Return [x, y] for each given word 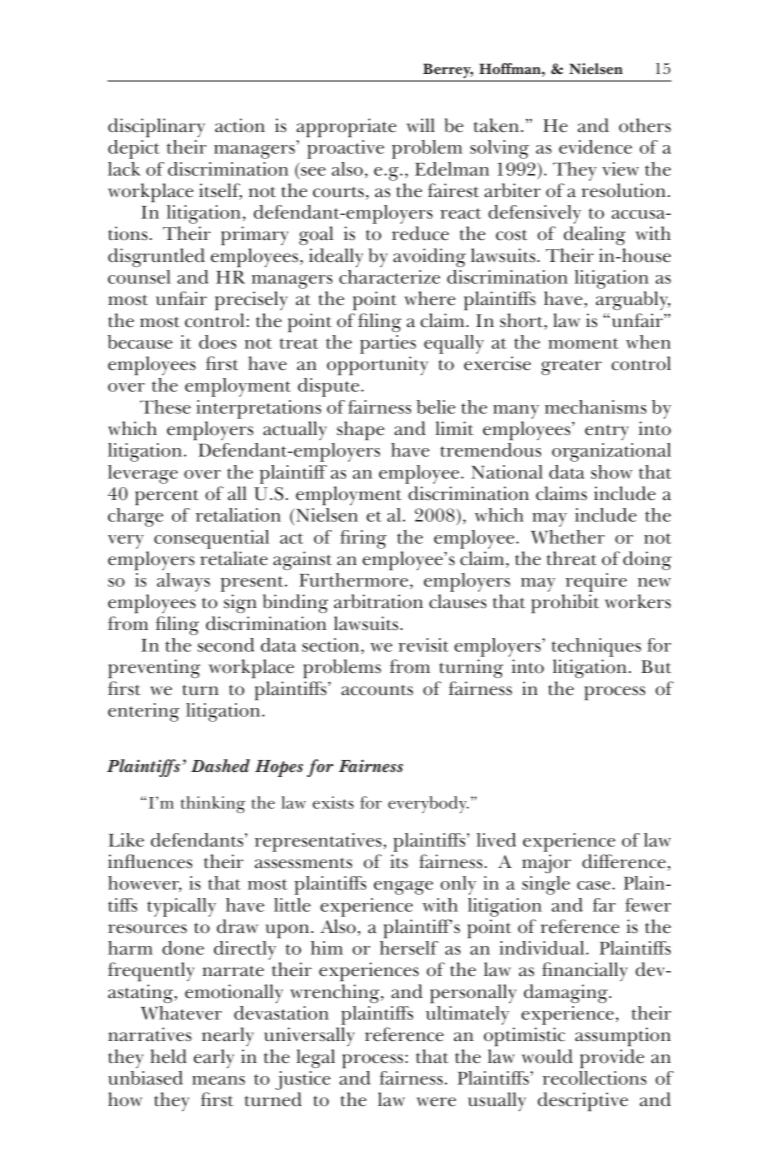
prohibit [565, 603]
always [183, 582]
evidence [595, 147]
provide [612, 1059]
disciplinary [156, 128]
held [168, 1056]
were [436, 1102]
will [421, 125]
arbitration [378, 601]
